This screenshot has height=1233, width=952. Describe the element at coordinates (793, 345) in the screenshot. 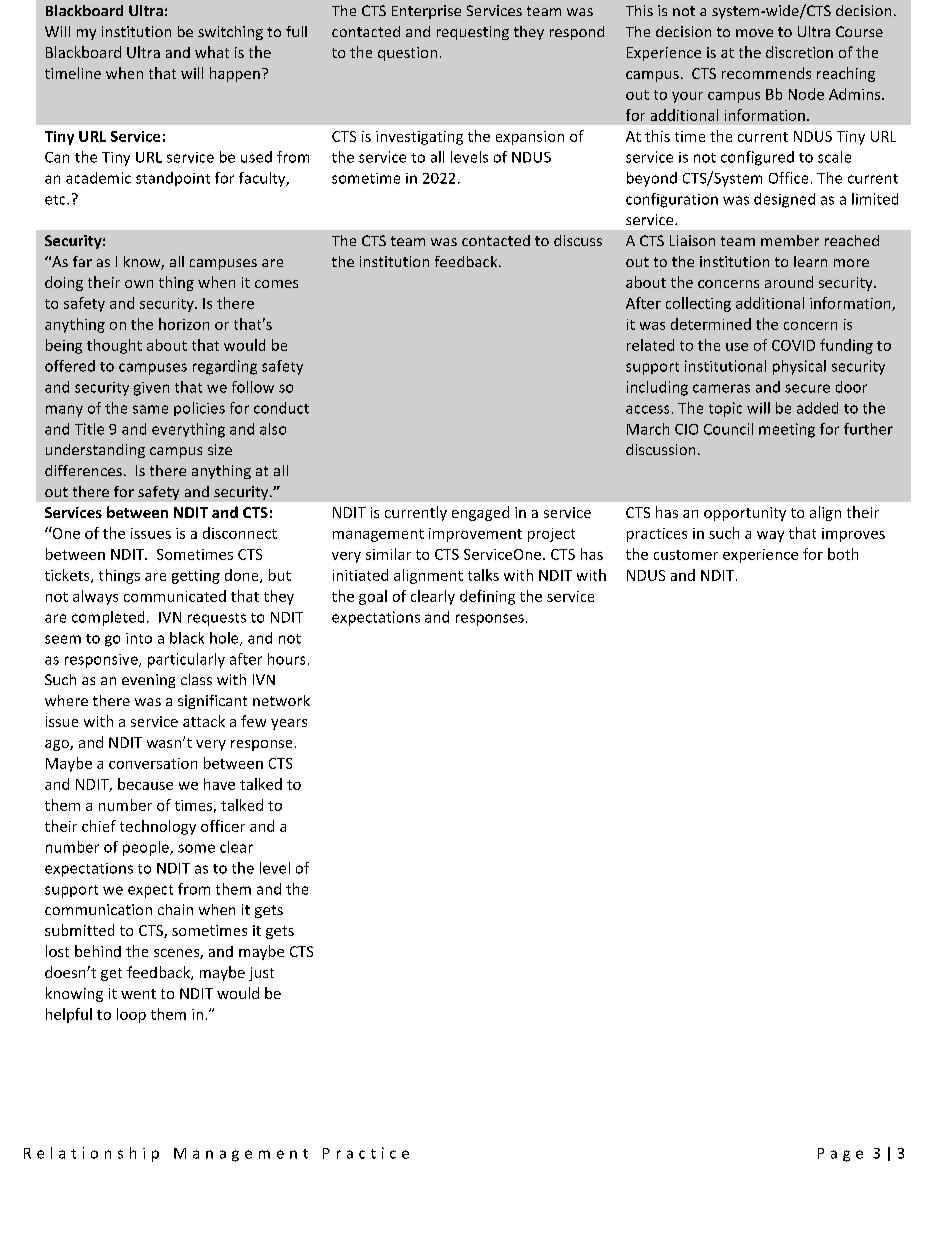

I see `COVID` at that location.
